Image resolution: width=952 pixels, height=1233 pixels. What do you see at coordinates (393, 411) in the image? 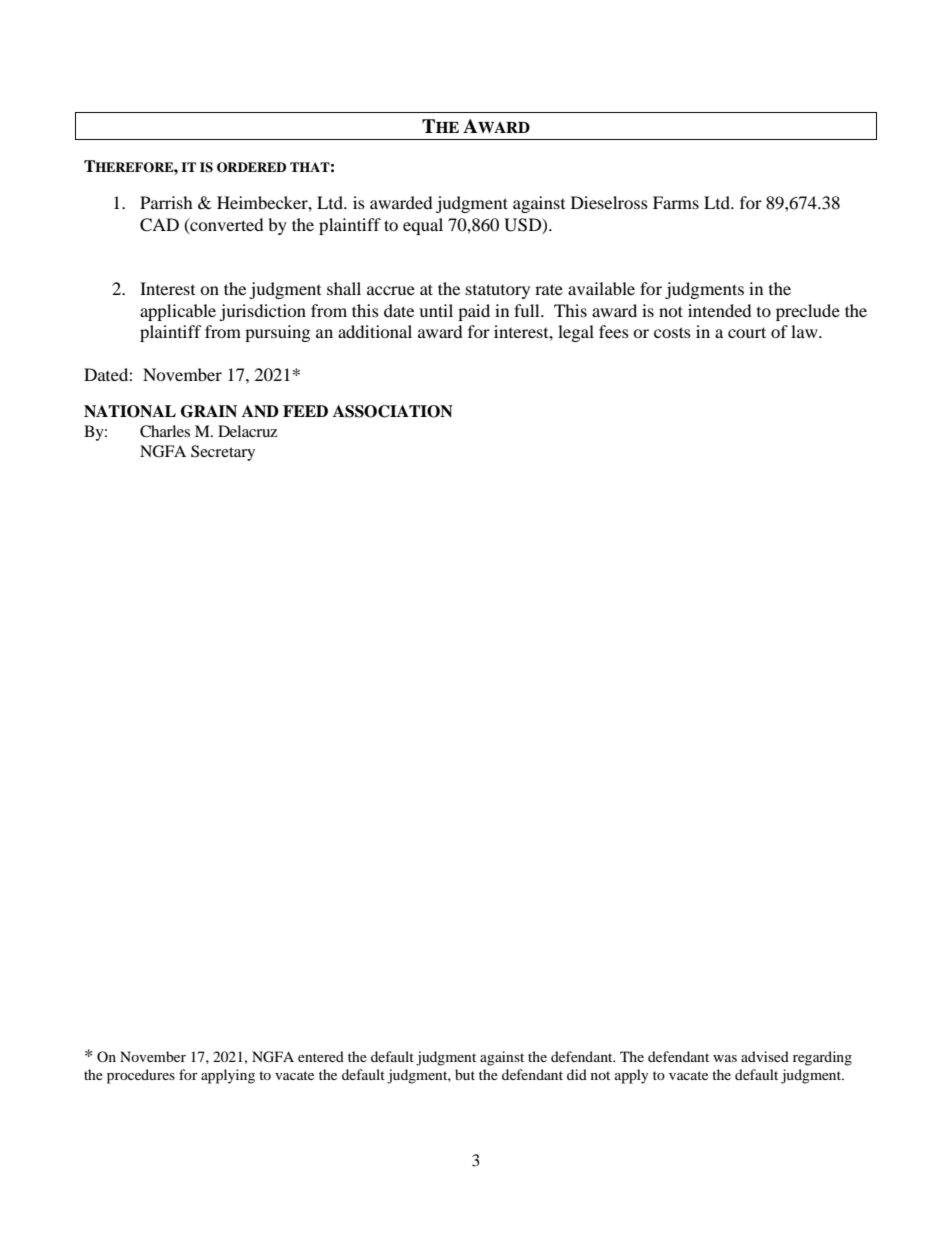
I see `ASSOCIATION` at bounding box center [393, 411].
